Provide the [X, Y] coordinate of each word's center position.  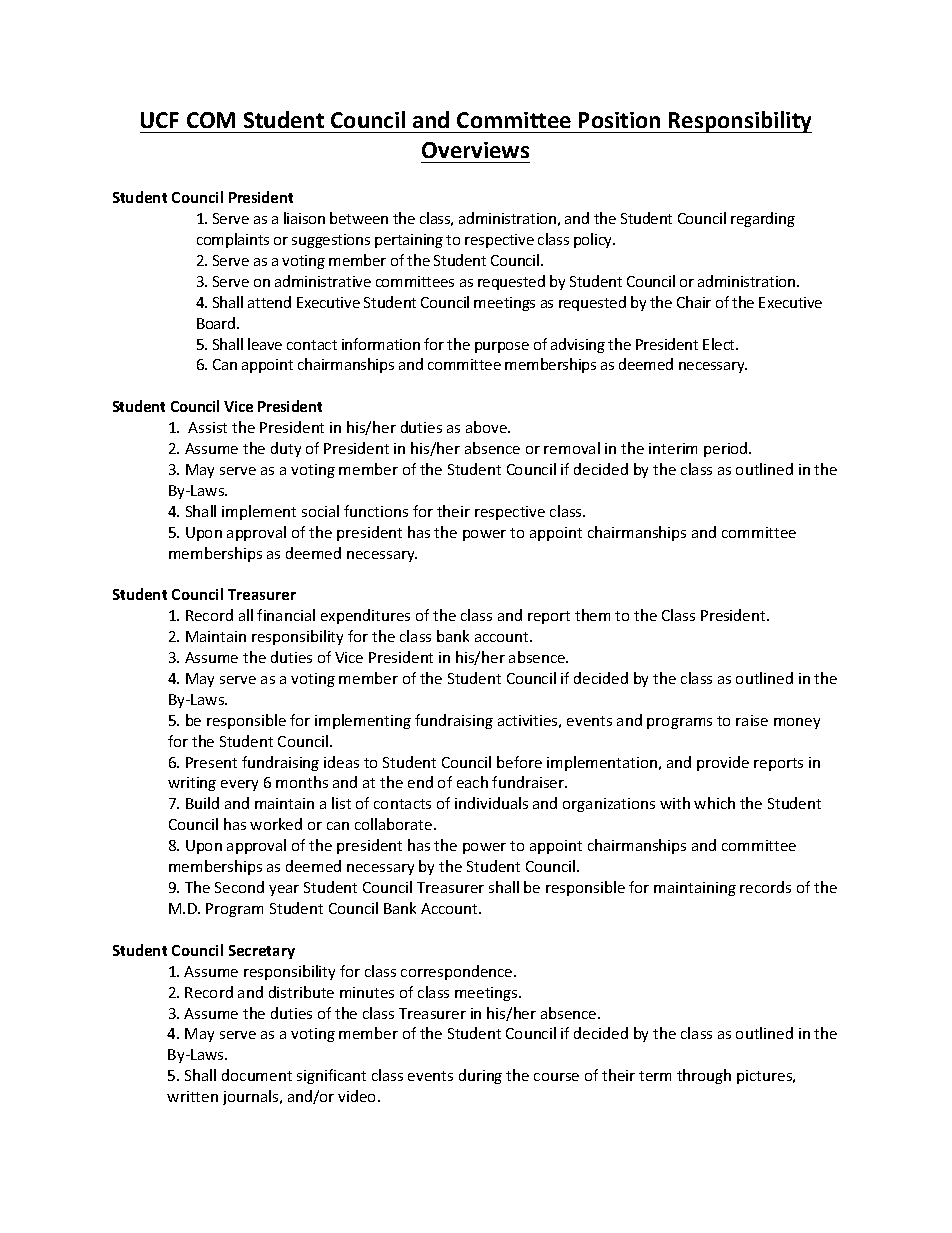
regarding [763, 219]
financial [286, 615]
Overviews [475, 150]
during [480, 1076]
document [257, 1075]
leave [265, 344]
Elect [720, 344]
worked [276, 824]
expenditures [365, 616]
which [714, 803]
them [592, 615]
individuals [491, 803]
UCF [160, 120]
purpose [502, 347]
